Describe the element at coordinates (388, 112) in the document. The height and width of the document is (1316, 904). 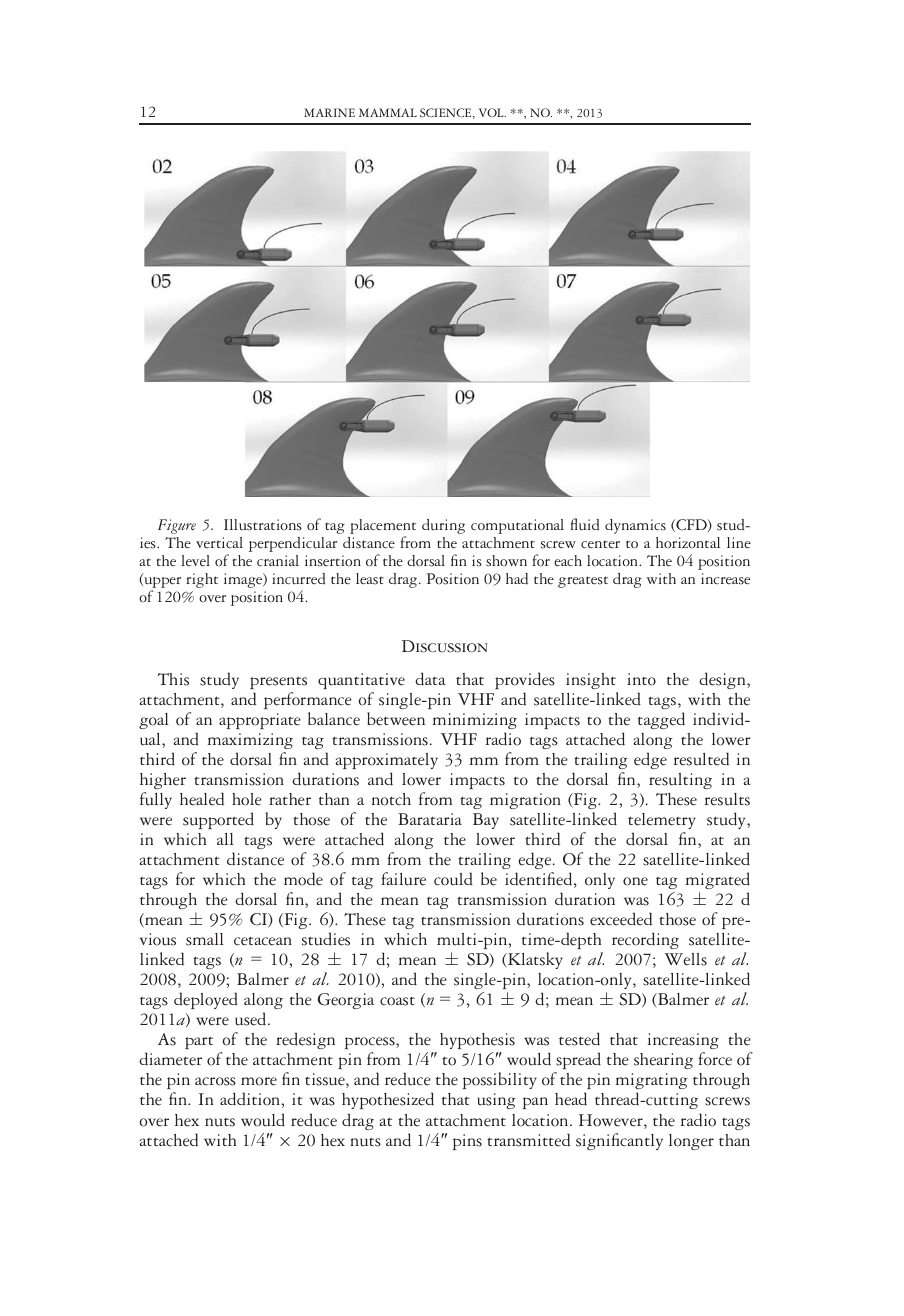
I see `MAMMAL` at that location.
